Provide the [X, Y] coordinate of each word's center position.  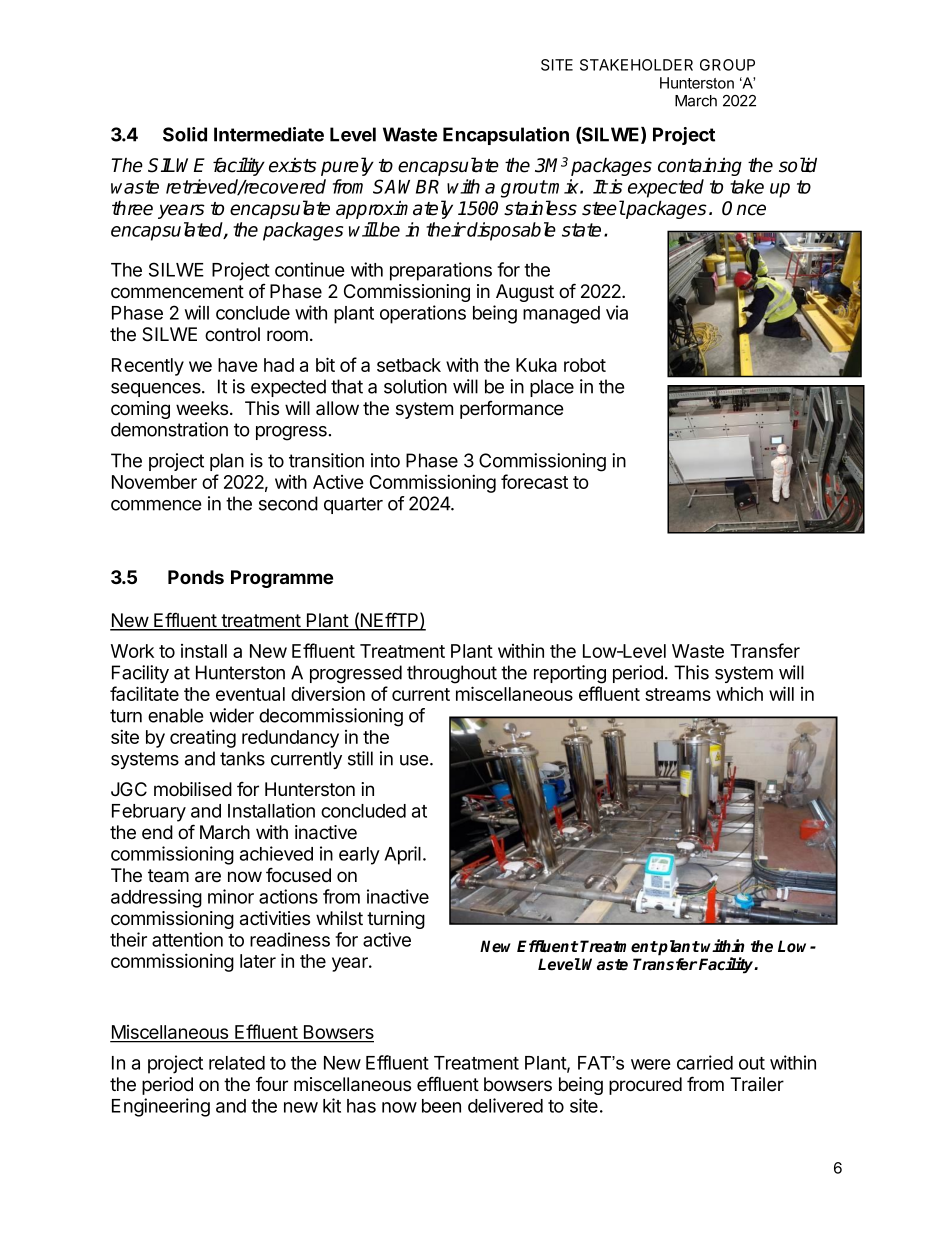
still [360, 758]
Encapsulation [506, 136]
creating [203, 738]
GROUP [727, 65]
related [237, 1063]
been [441, 1106]
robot [585, 365]
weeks [203, 408]
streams [678, 694]
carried [705, 1062]
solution [415, 386]
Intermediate [269, 134]
